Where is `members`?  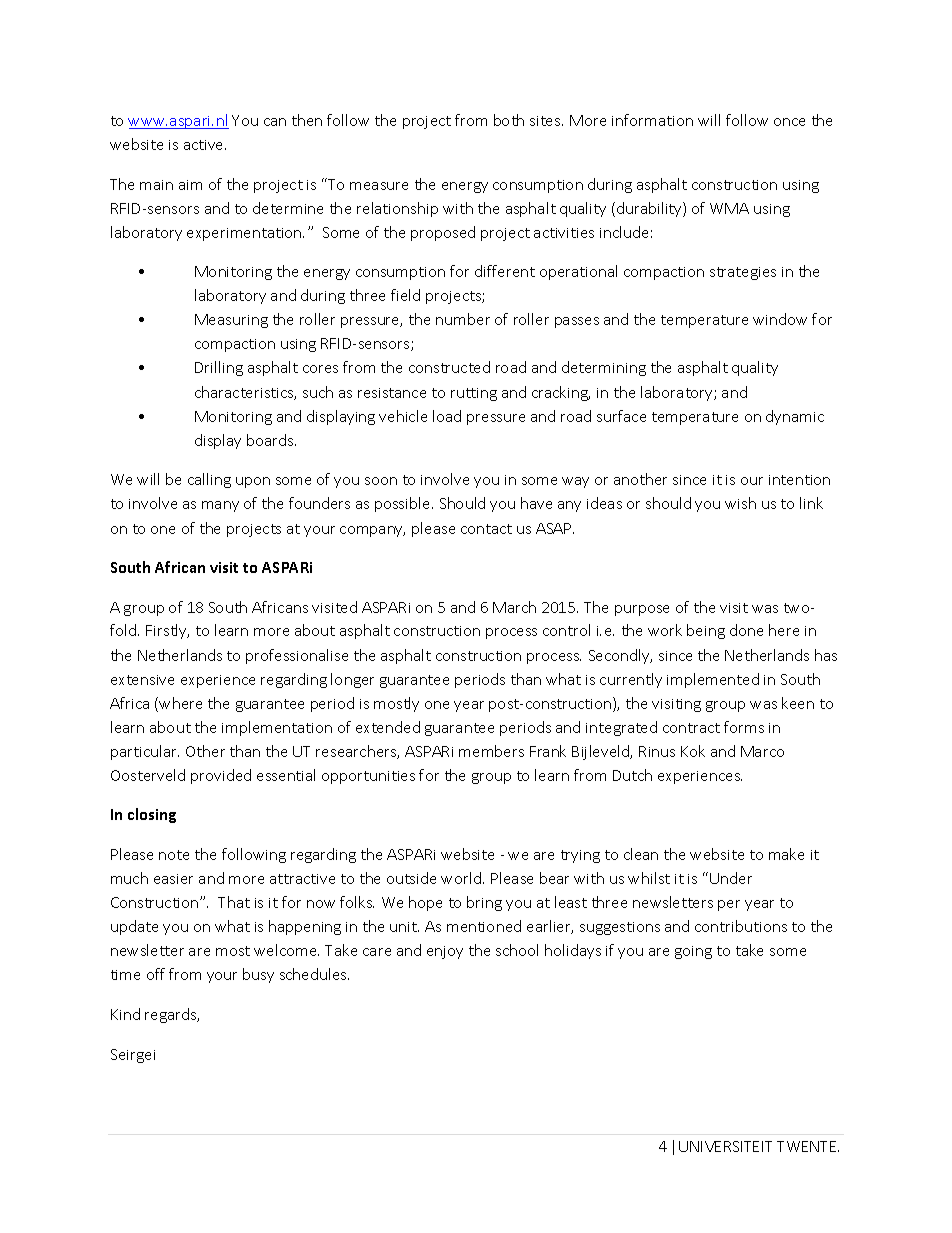 members is located at coordinates (491, 751).
